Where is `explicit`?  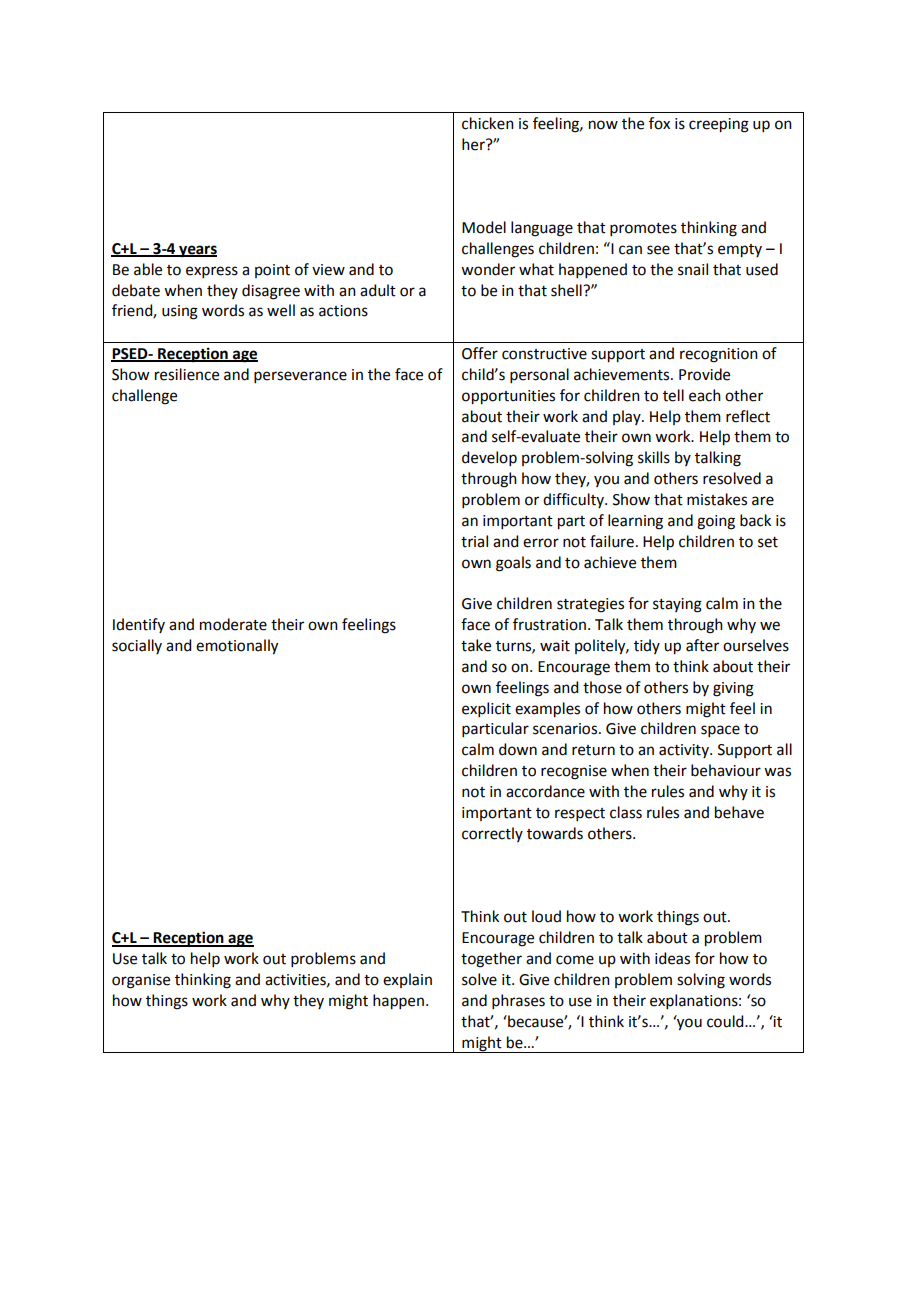
explicit is located at coordinates (486, 709).
